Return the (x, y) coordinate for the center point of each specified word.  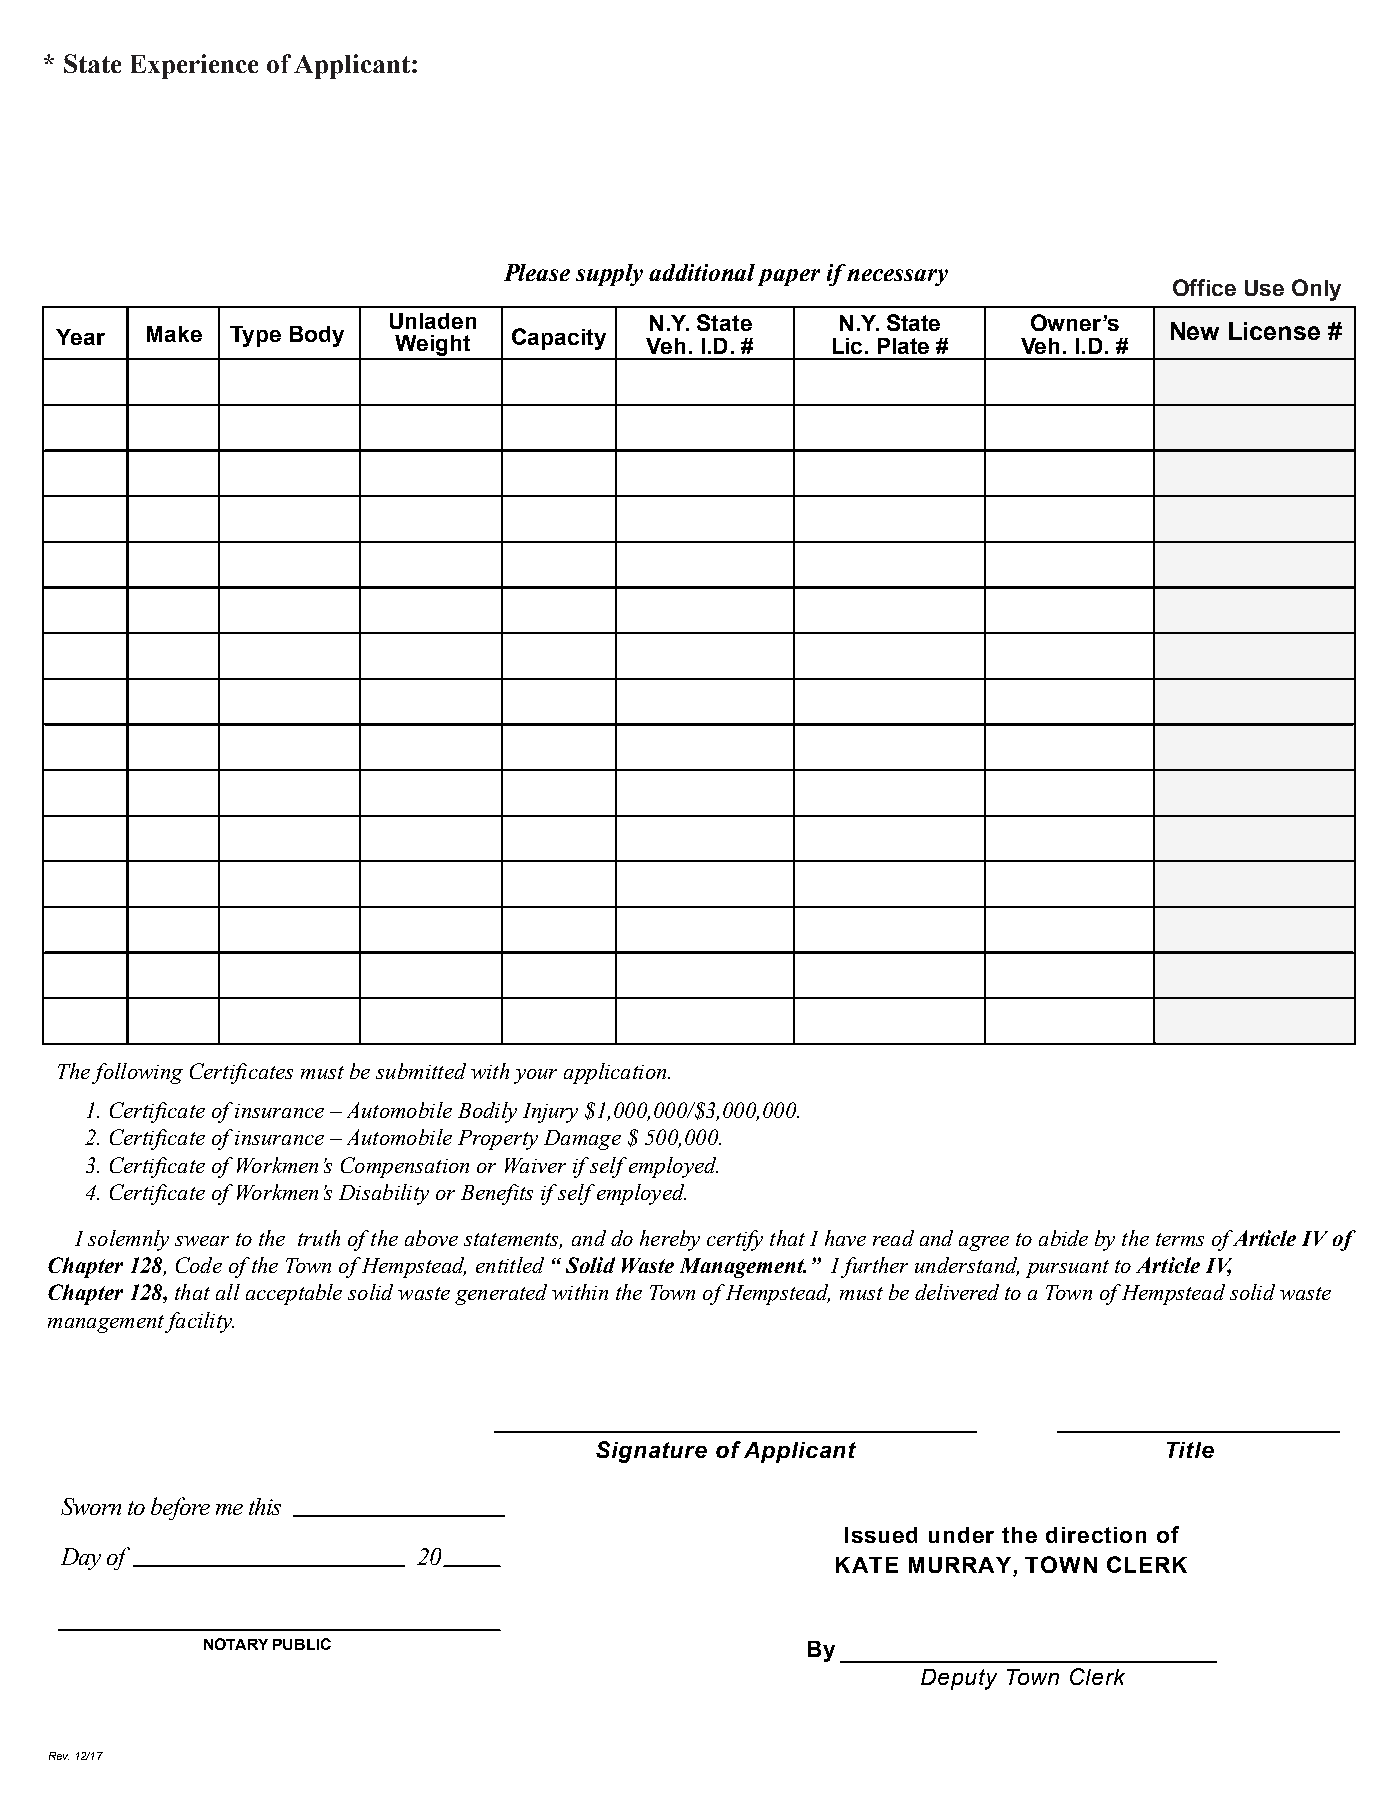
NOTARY (236, 1644)
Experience (194, 66)
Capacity (559, 339)
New (1195, 331)
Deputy (959, 1679)
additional (702, 272)
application (616, 1073)
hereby (670, 1240)
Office (1204, 287)
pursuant (1067, 1269)
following (137, 1073)
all (228, 1292)
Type (255, 336)
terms (1180, 1239)
